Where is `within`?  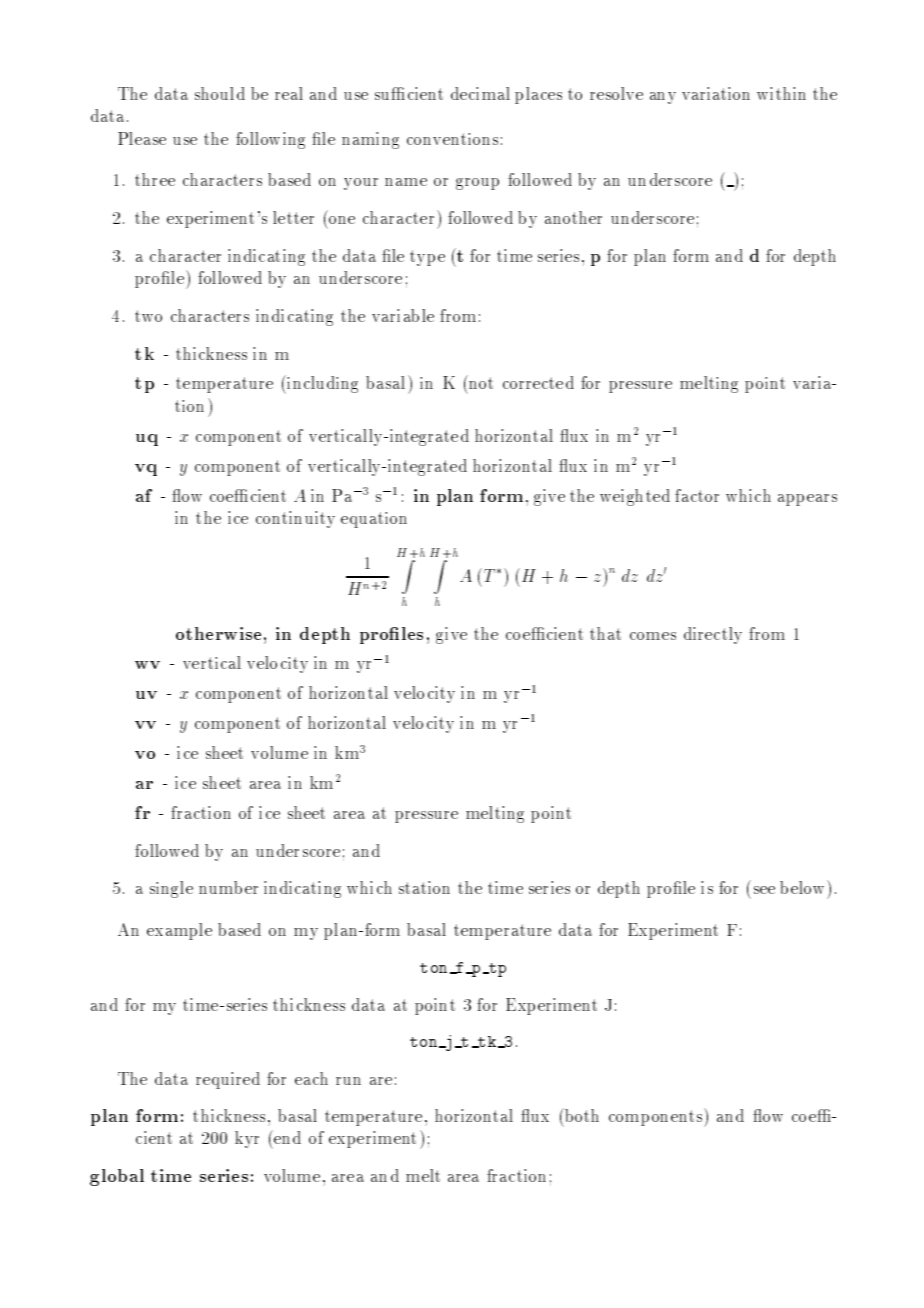 within is located at coordinates (781, 93).
